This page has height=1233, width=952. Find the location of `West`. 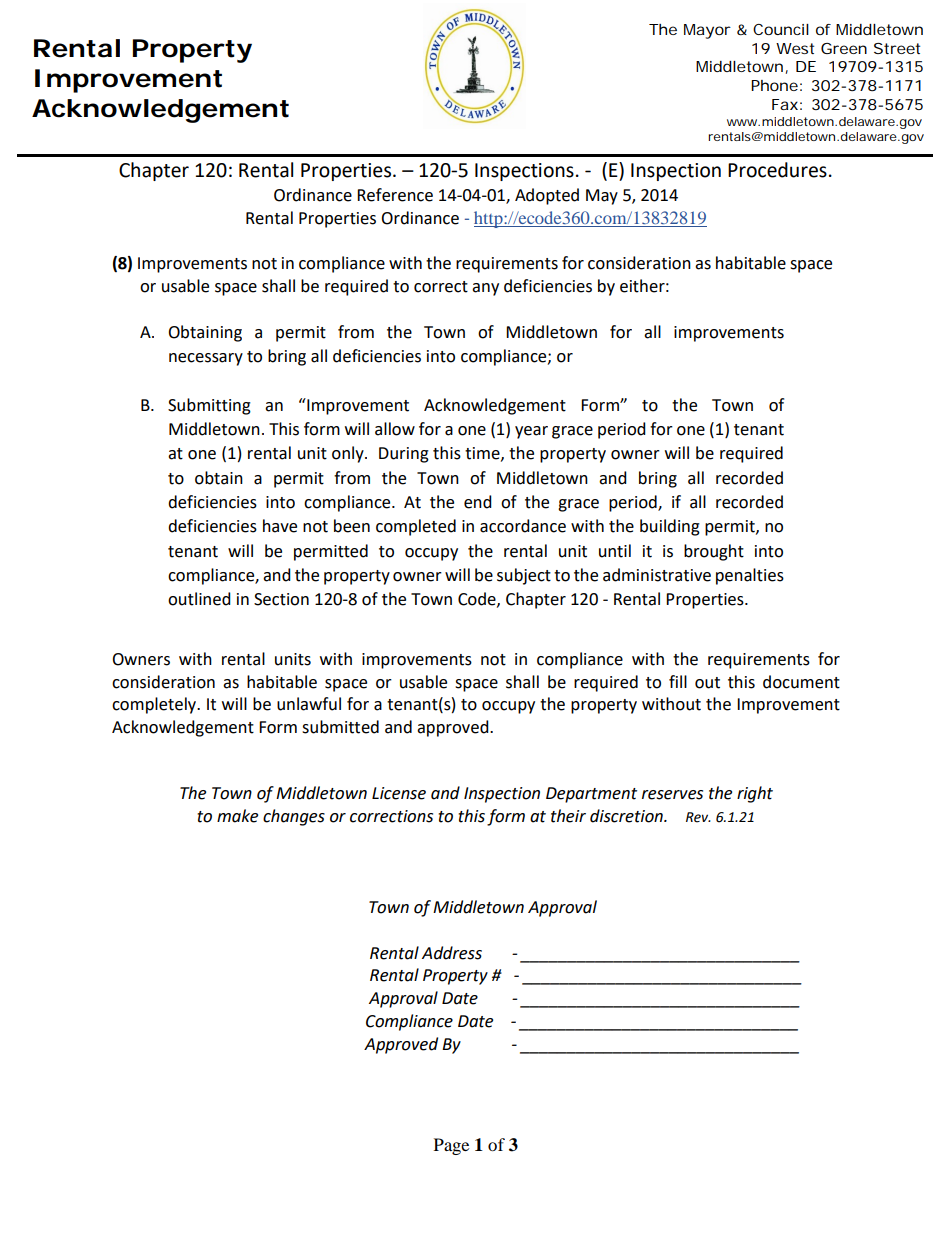

West is located at coordinates (795, 48).
